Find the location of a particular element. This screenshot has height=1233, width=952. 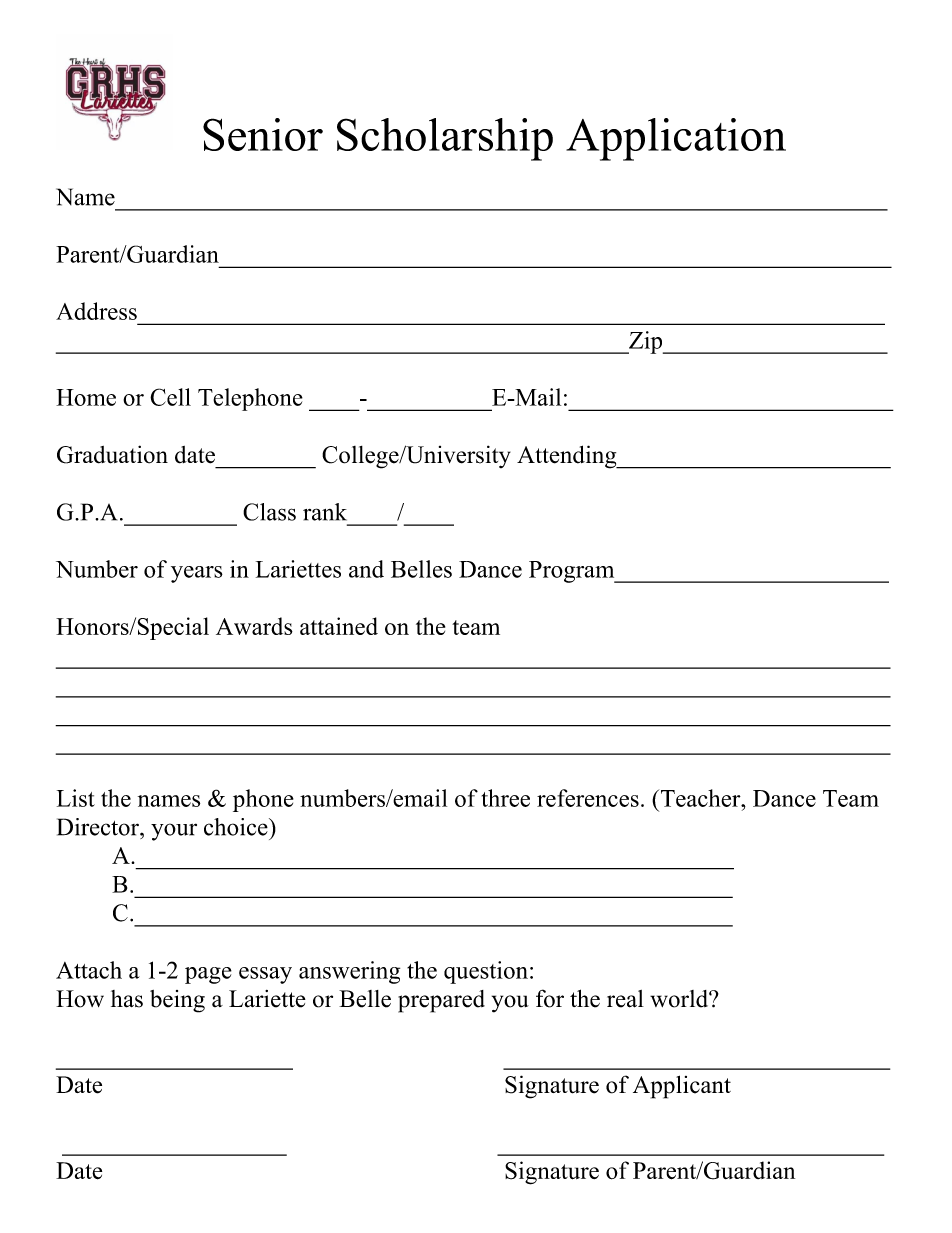

attained is located at coordinates (339, 626).
